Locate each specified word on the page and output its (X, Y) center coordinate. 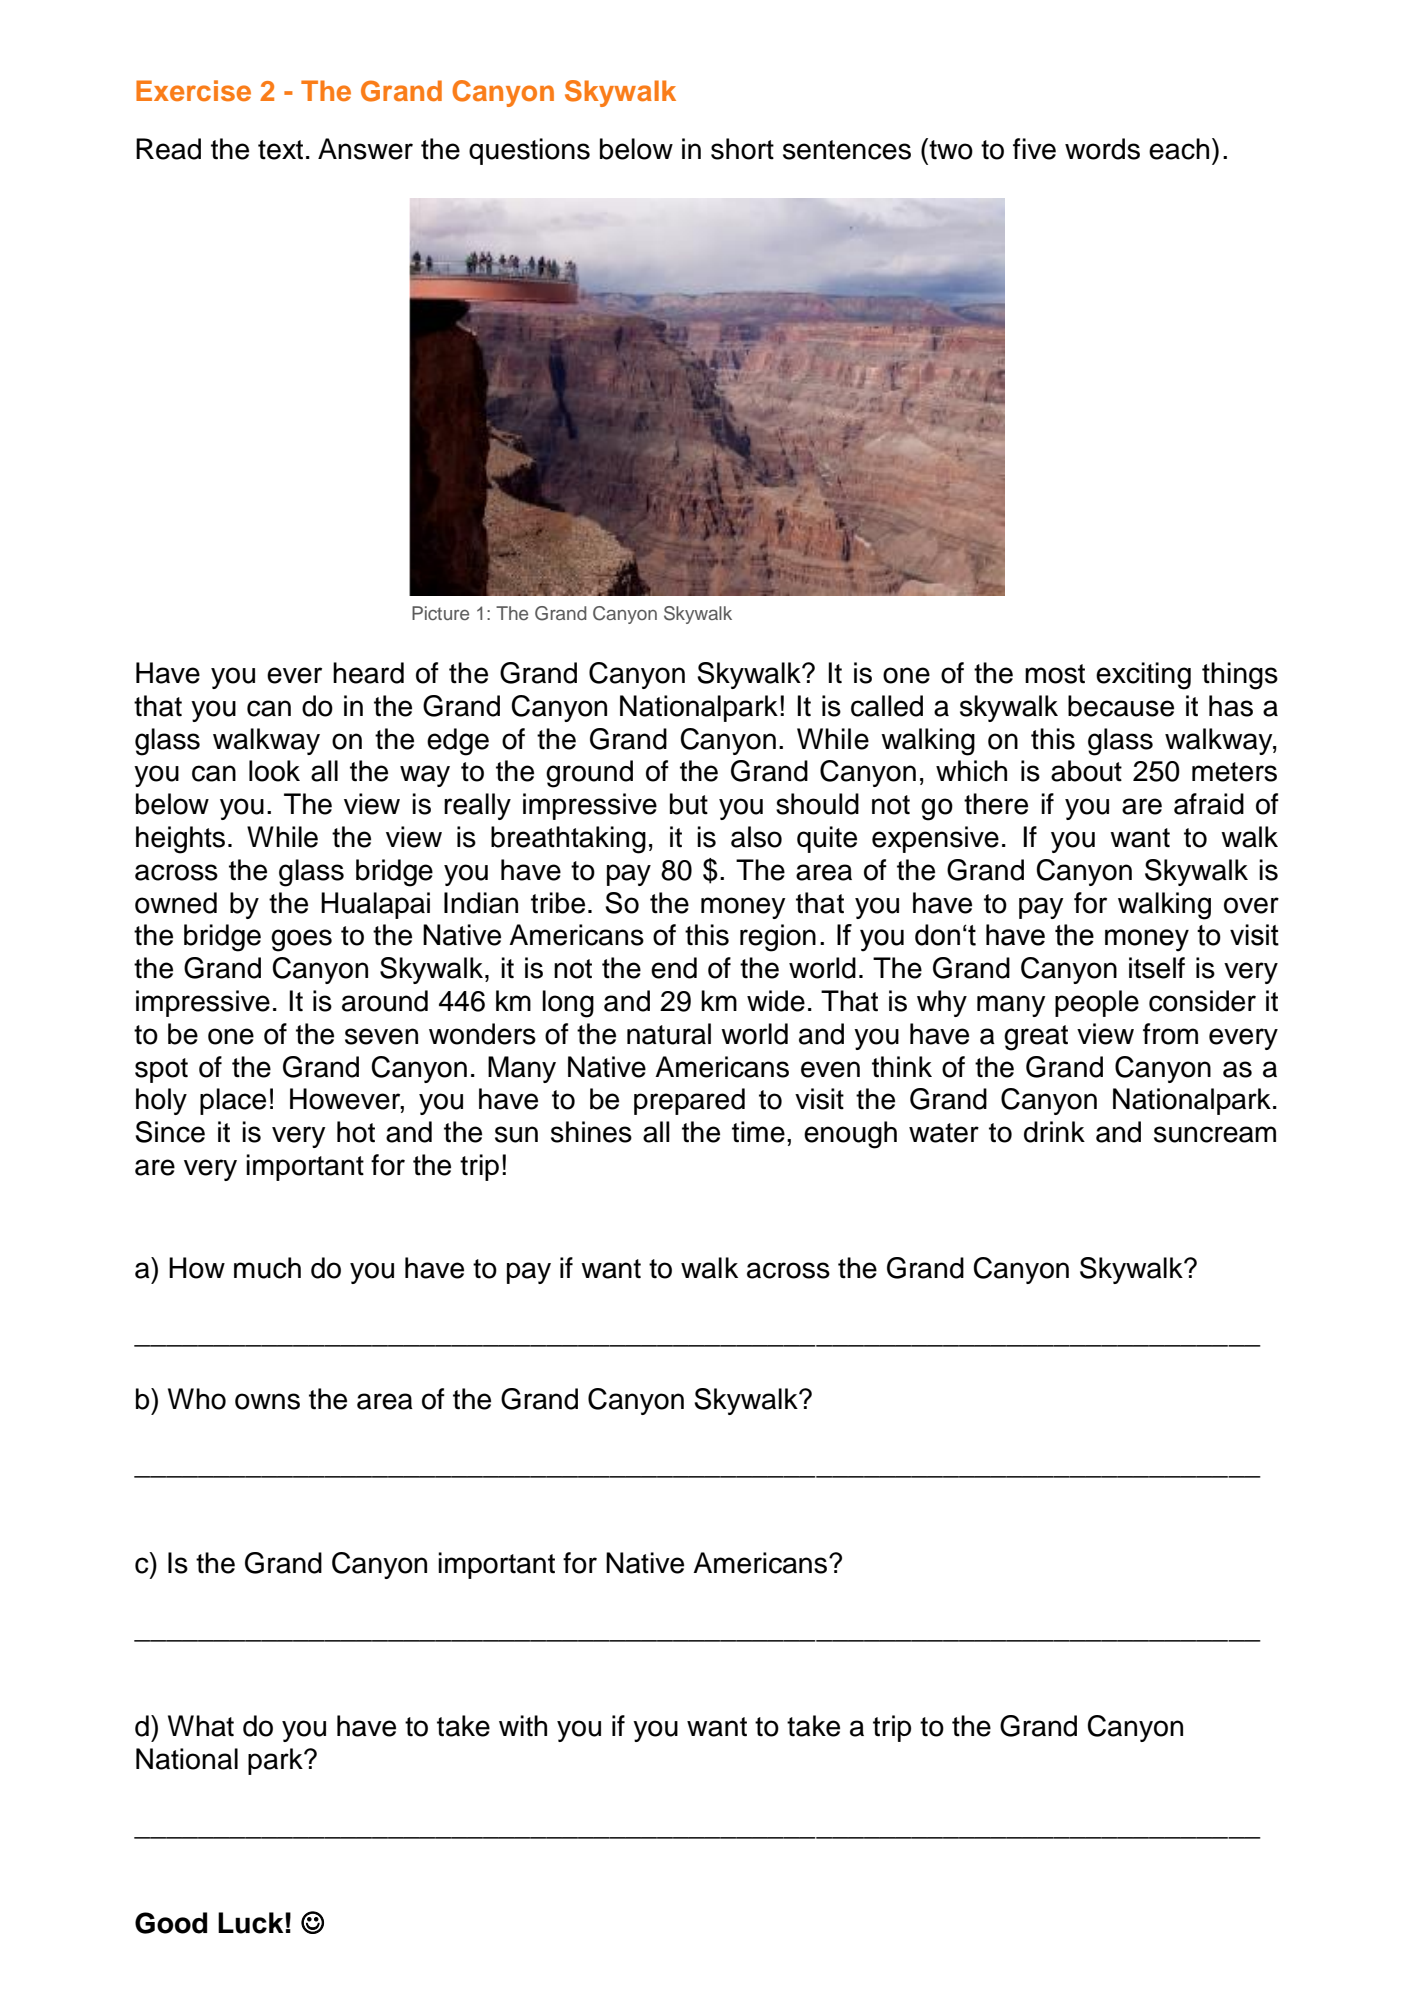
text (280, 150)
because (1121, 706)
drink (1054, 1132)
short (742, 149)
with (523, 1725)
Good (171, 1923)
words (1102, 149)
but (689, 804)
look (274, 771)
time (758, 1132)
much (267, 1268)
